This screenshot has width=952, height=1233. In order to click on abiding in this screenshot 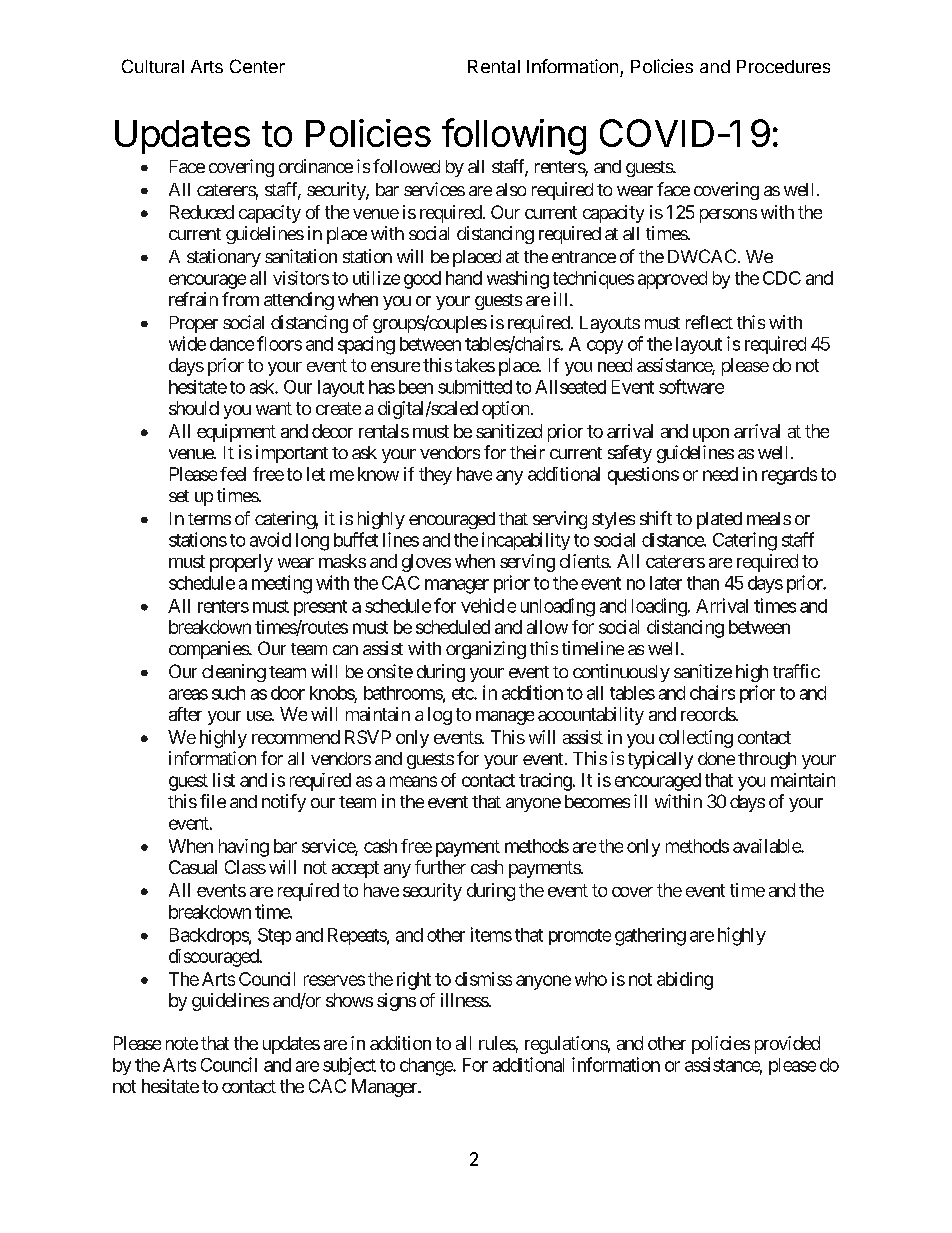, I will do `click(685, 981)`.
